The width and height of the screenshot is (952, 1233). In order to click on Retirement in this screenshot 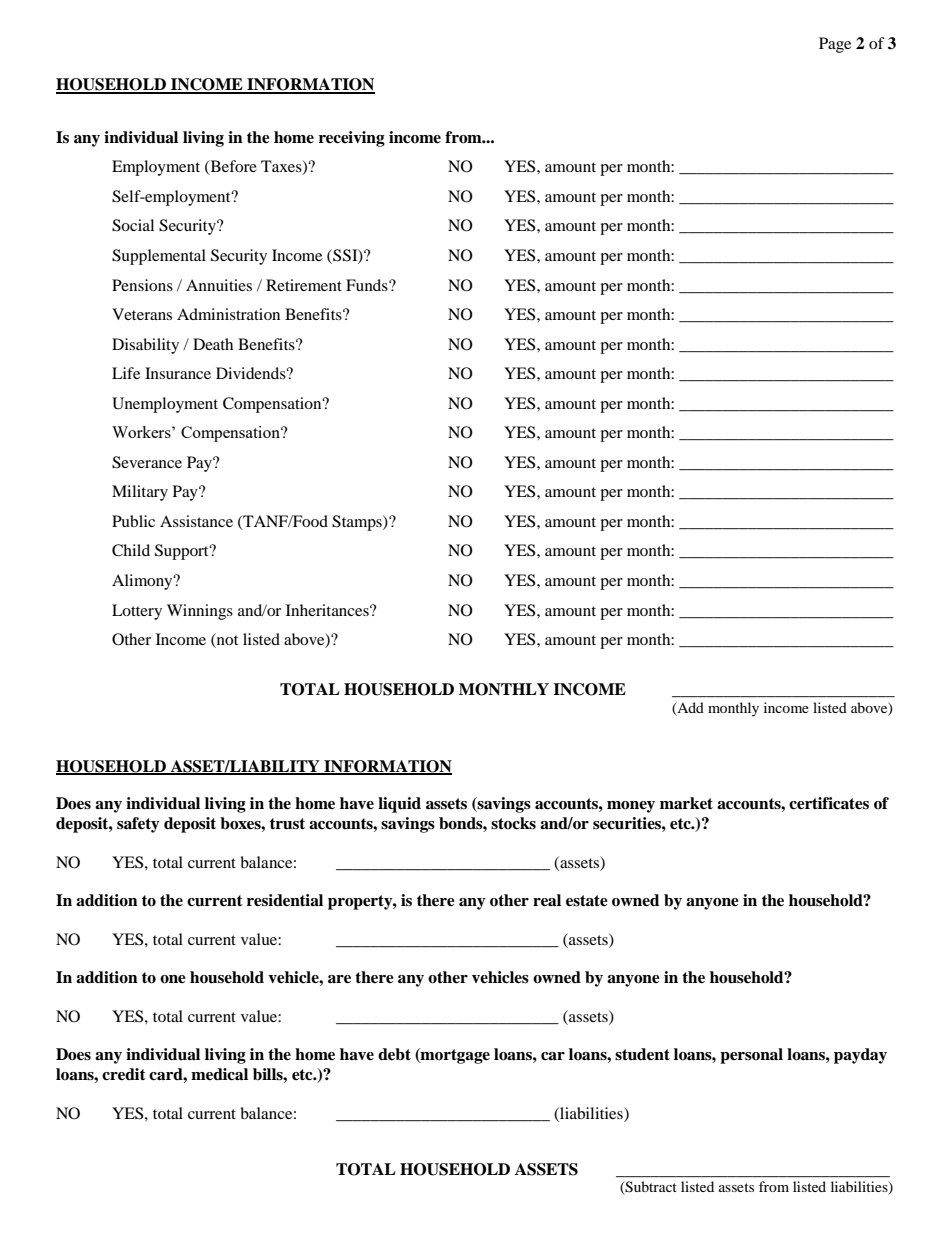, I will do `click(304, 285)`.
